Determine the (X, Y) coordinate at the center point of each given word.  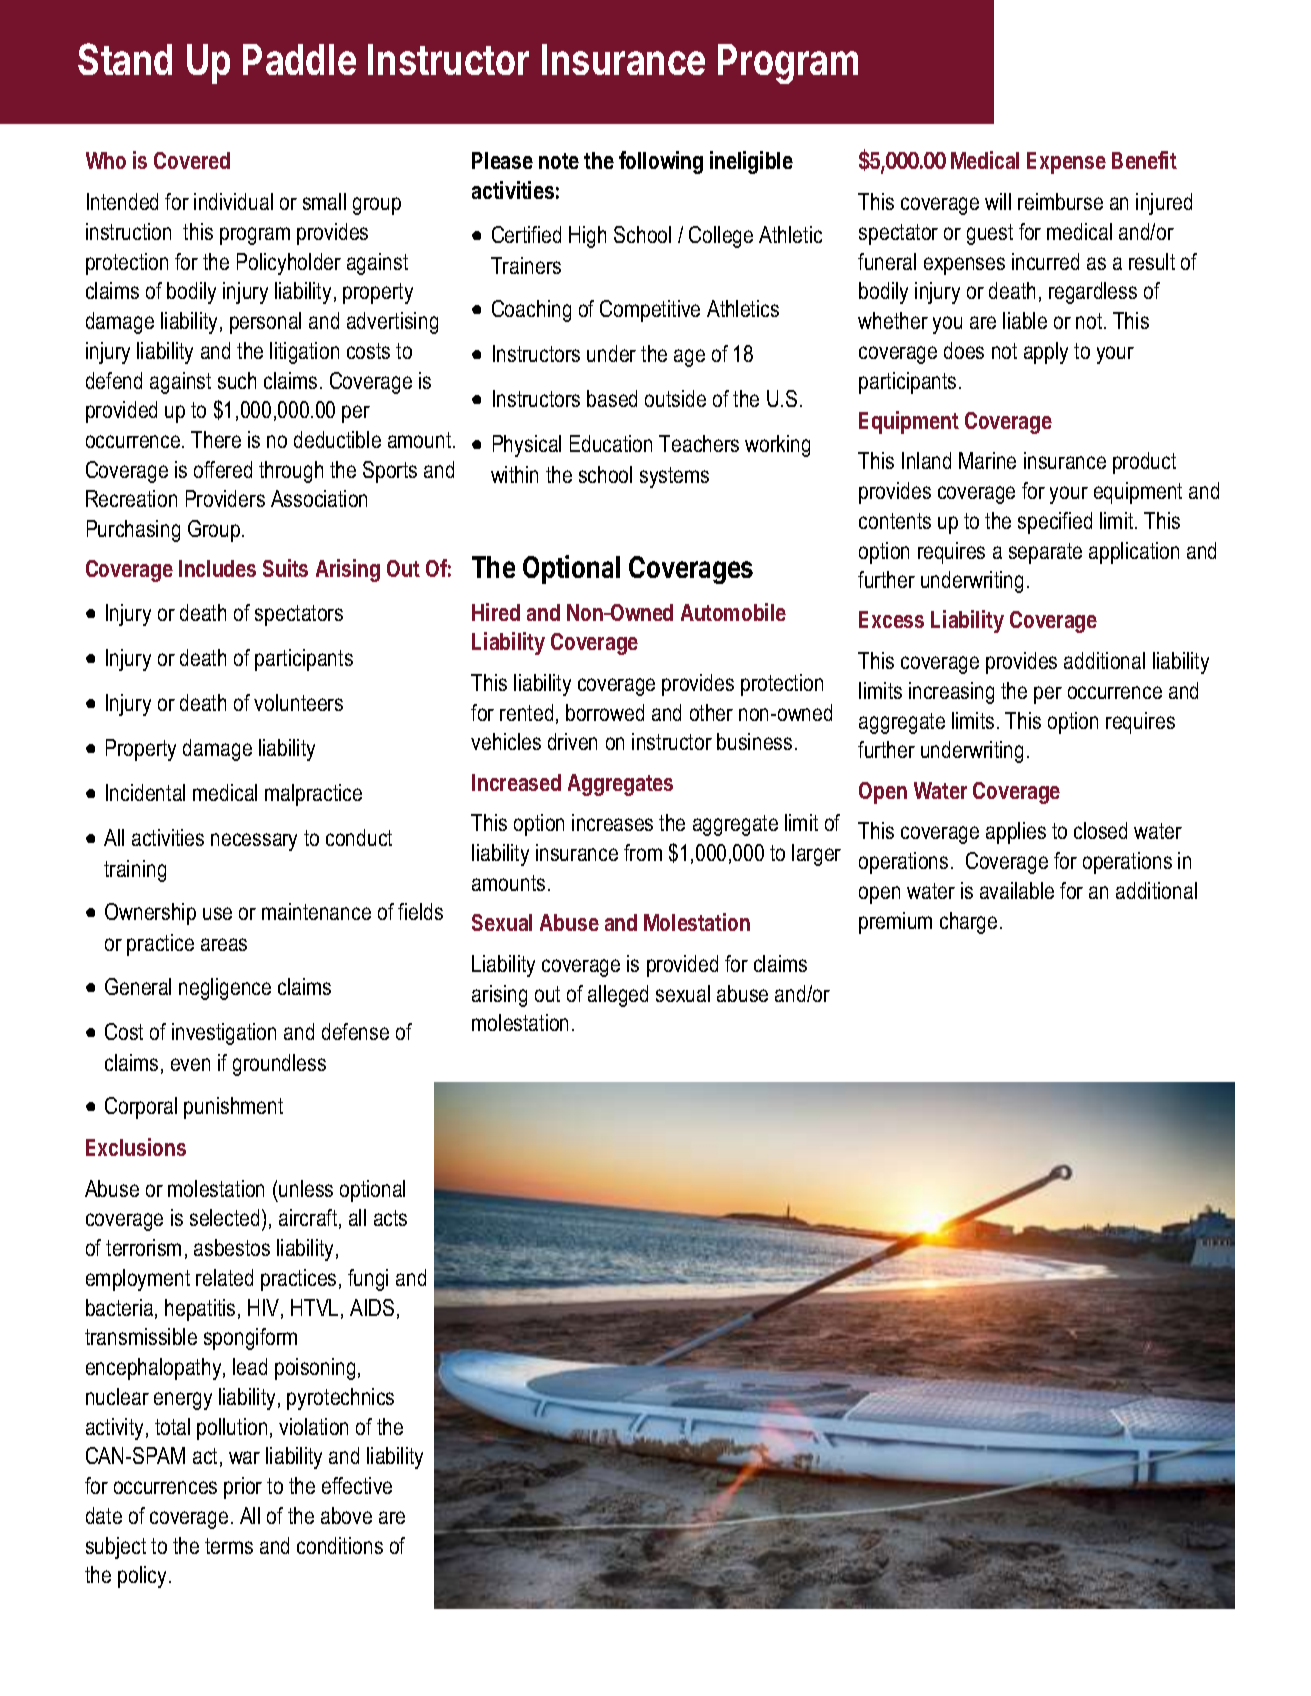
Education (611, 443)
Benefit (1144, 160)
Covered (192, 160)
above (346, 1515)
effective (357, 1485)
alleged (618, 996)
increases (612, 822)
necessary (254, 842)
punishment (233, 1108)
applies (1016, 833)
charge (968, 923)
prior (243, 1488)
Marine (987, 460)
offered (223, 469)
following (661, 162)
